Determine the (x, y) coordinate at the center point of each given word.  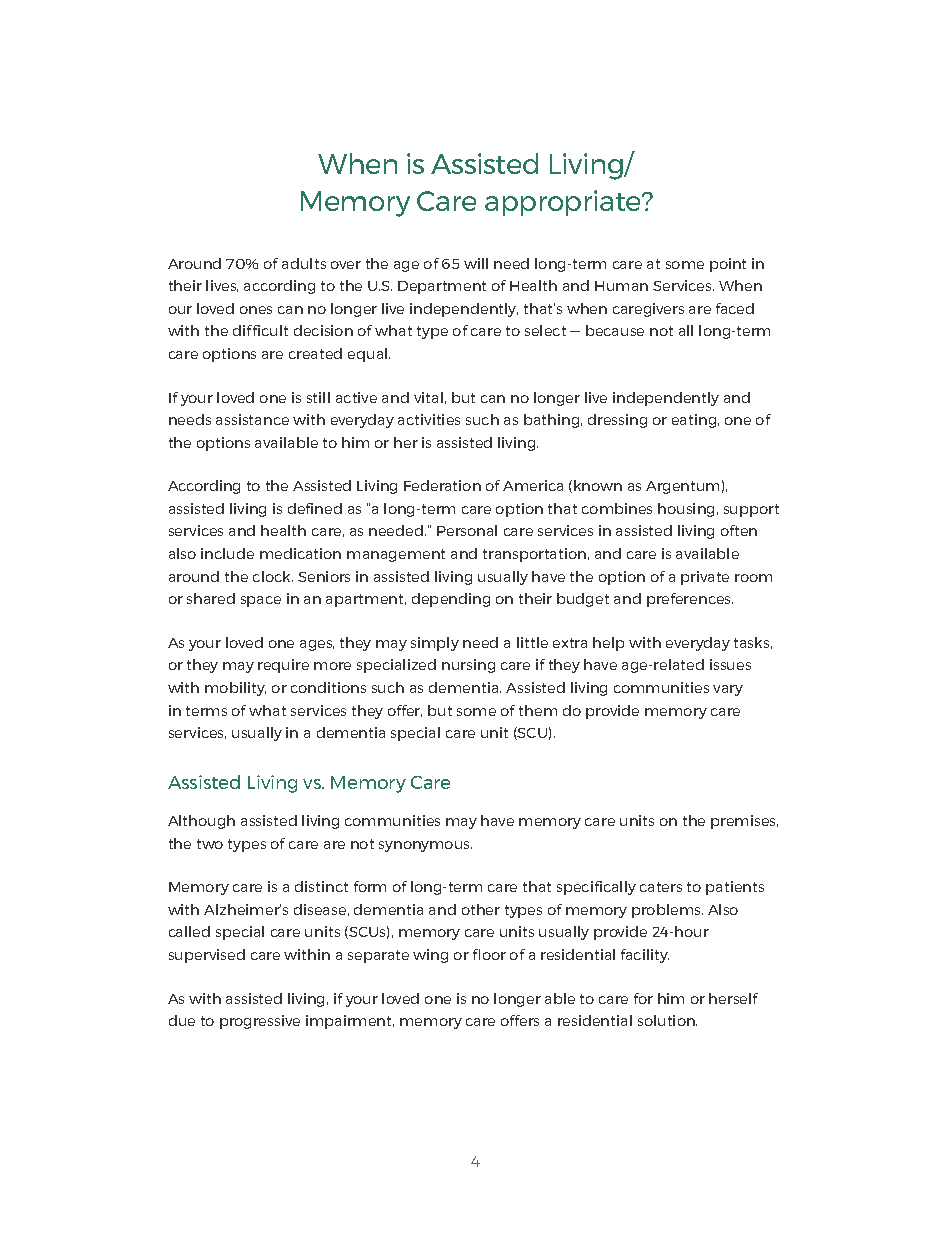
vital (428, 397)
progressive (260, 1022)
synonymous (425, 846)
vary (728, 690)
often (739, 530)
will (476, 263)
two (210, 844)
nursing (468, 666)
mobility (235, 689)
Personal (467, 530)
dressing (617, 421)
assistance (252, 419)
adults (304, 263)
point (728, 265)
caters (661, 887)
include (227, 553)
